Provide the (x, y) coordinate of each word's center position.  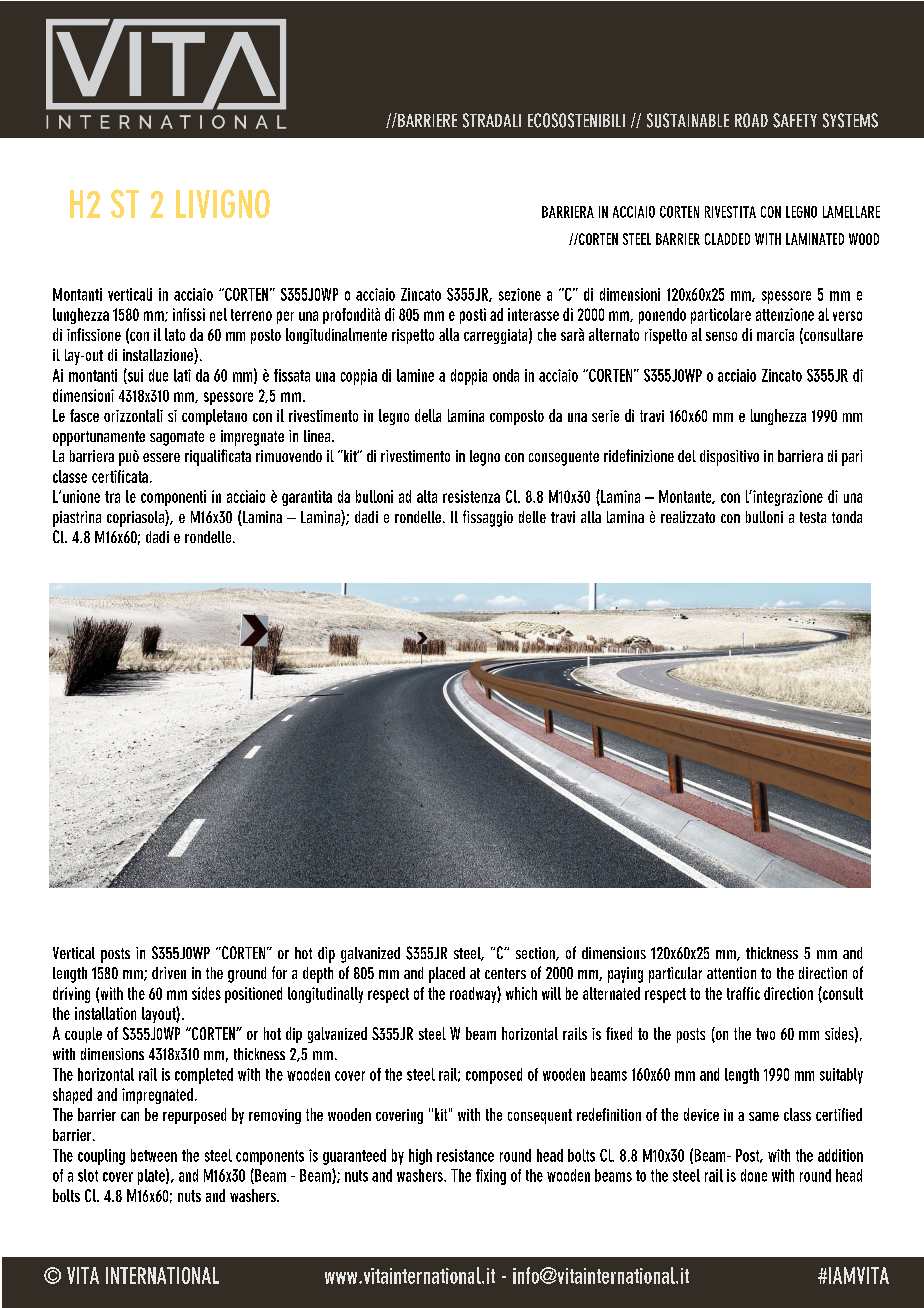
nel (218, 314)
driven (169, 973)
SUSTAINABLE (688, 120)
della (428, 415)
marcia (775, 335)
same (764, 1116)
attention (731, 973)
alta (427, 496)
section (536, 954)
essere (161, 457)
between (154, 1155)
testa (813, 517)
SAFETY (795, 120)
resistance (465, 1155)
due (158, 375)
